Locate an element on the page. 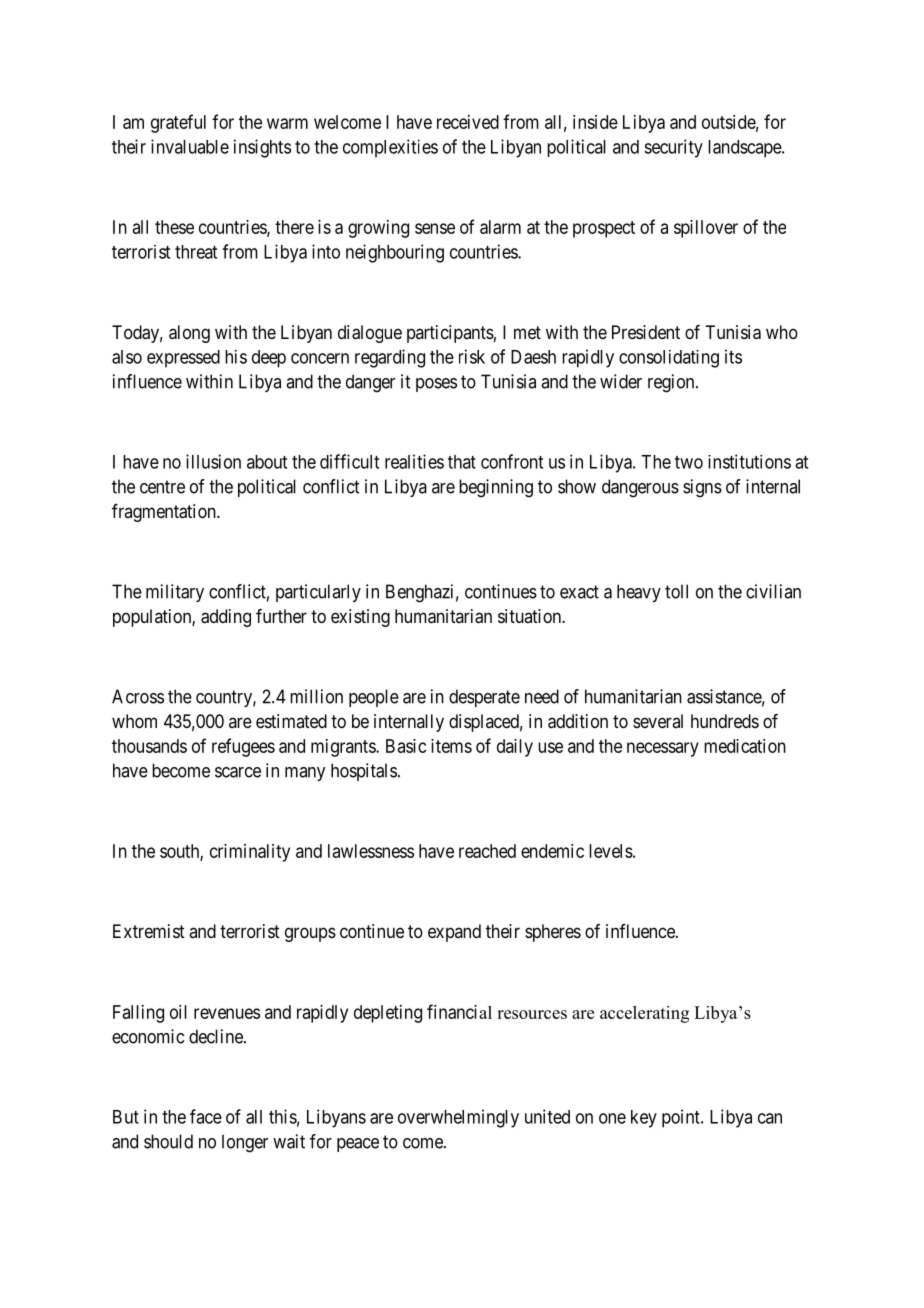 The width and height of the document is (924, 1308). received is located at coordinates (468, 122).
